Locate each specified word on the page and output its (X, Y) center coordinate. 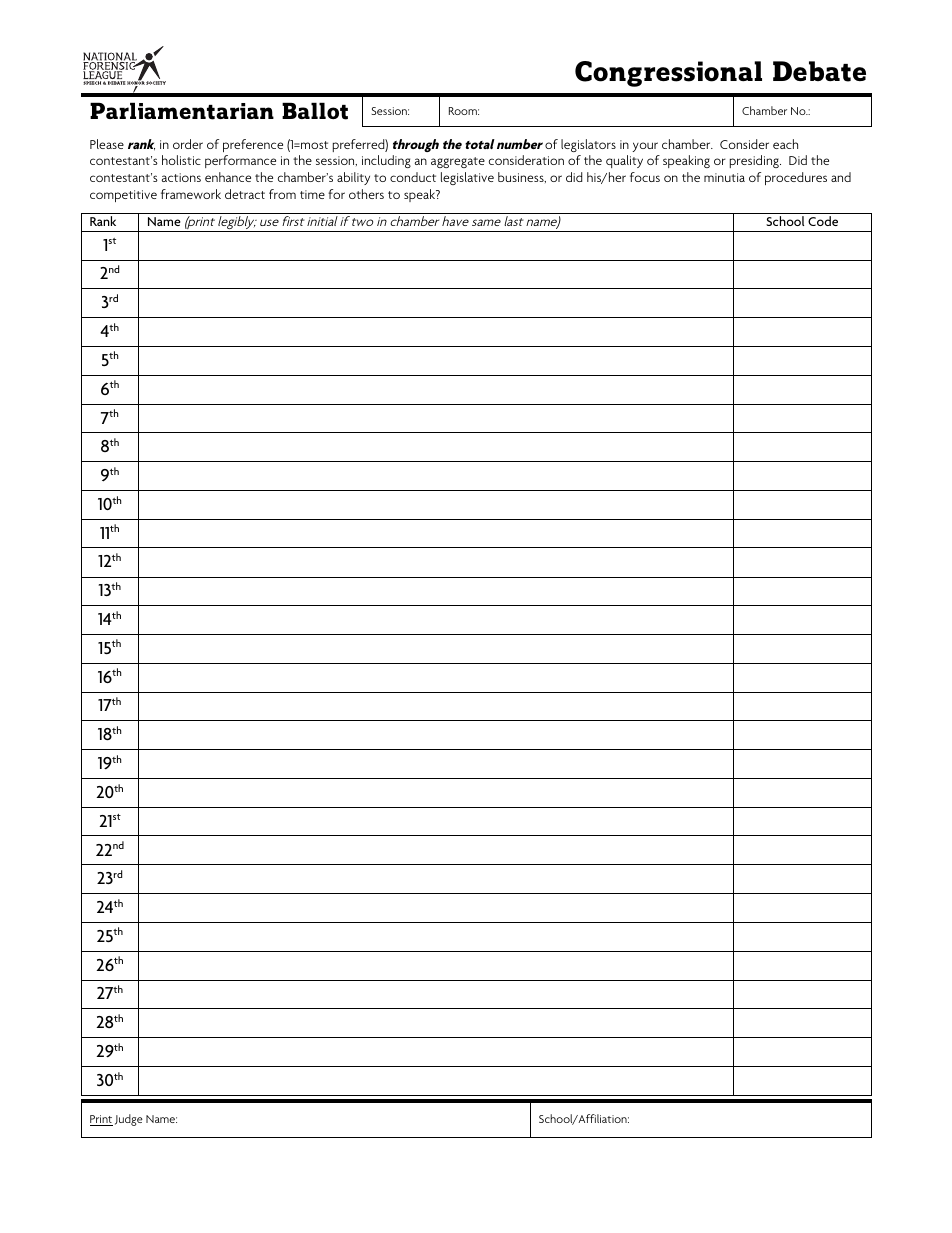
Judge (129, 1120)
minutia (724, 177)
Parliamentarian (182, 111)
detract (245, 194)
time (312, 194)
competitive (123, 196)
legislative (467, 178)
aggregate (458, 162)
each (785, 144)
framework (191, 194)
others (366, 194)
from (282, 194)
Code (823, 221)
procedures (796, 178)
